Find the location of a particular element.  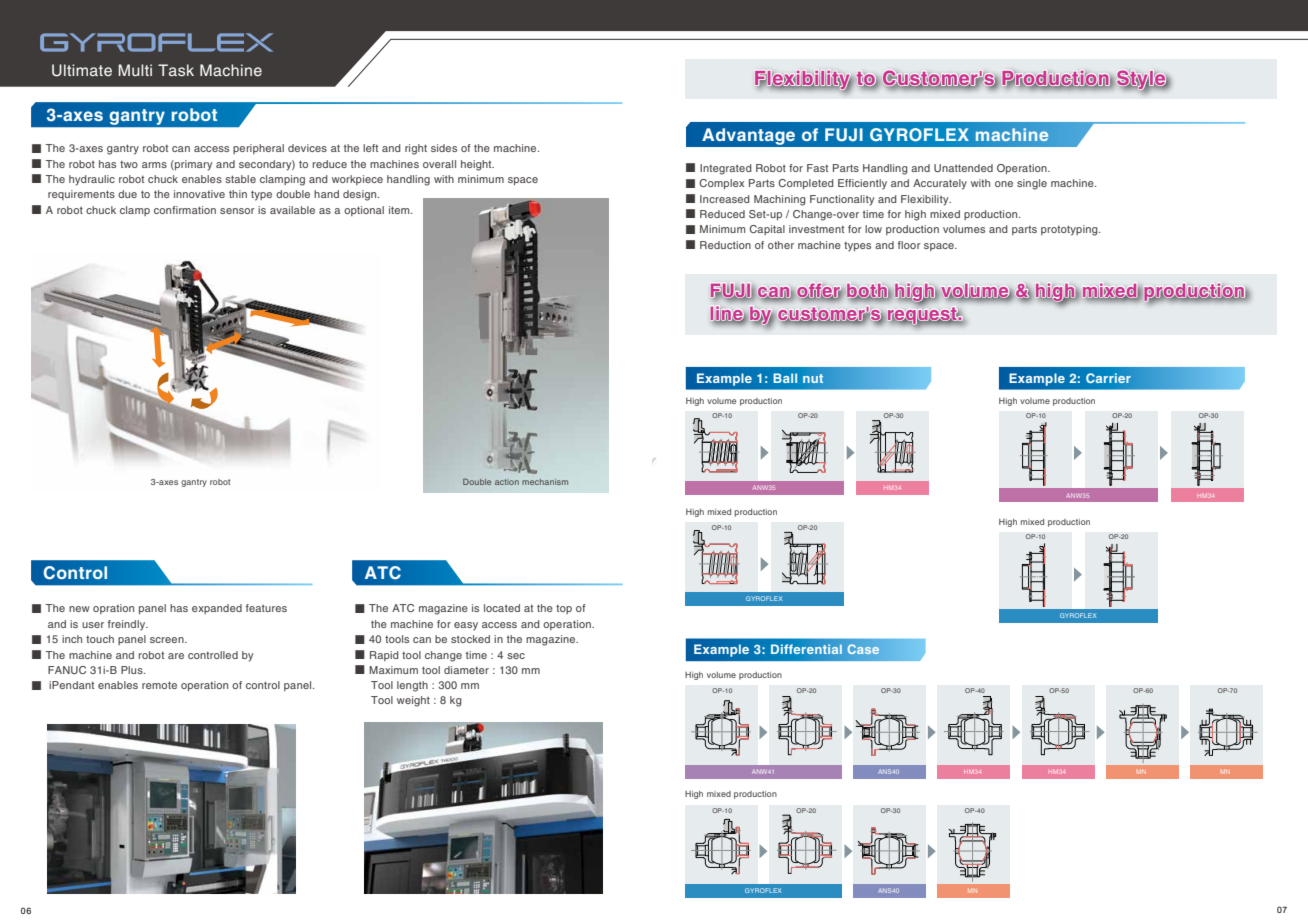

diameter is located at coordinates (466, 670).
